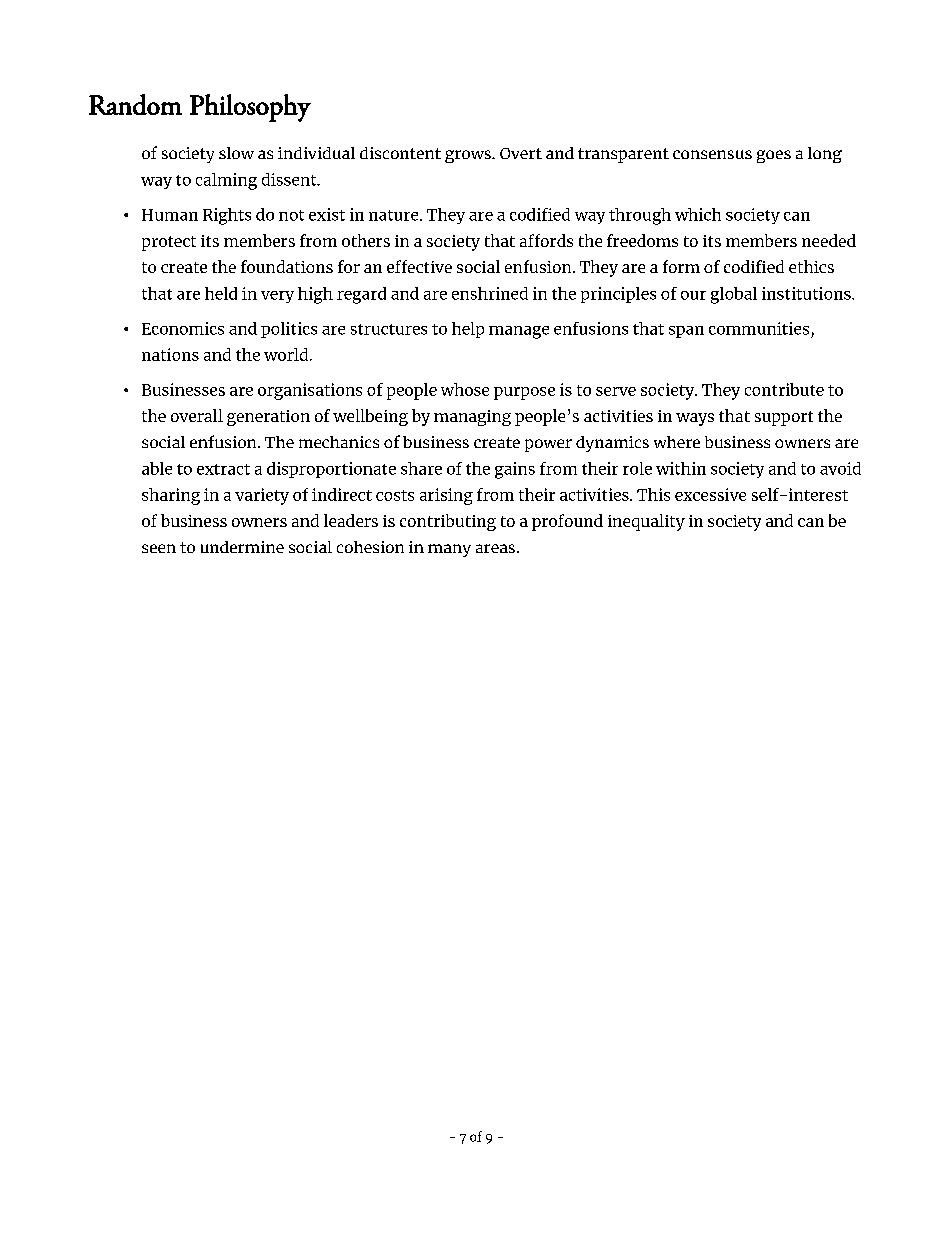 The width and height of the screenshot is (952, 1233). I want to click on ethics, so click(811, 266).
